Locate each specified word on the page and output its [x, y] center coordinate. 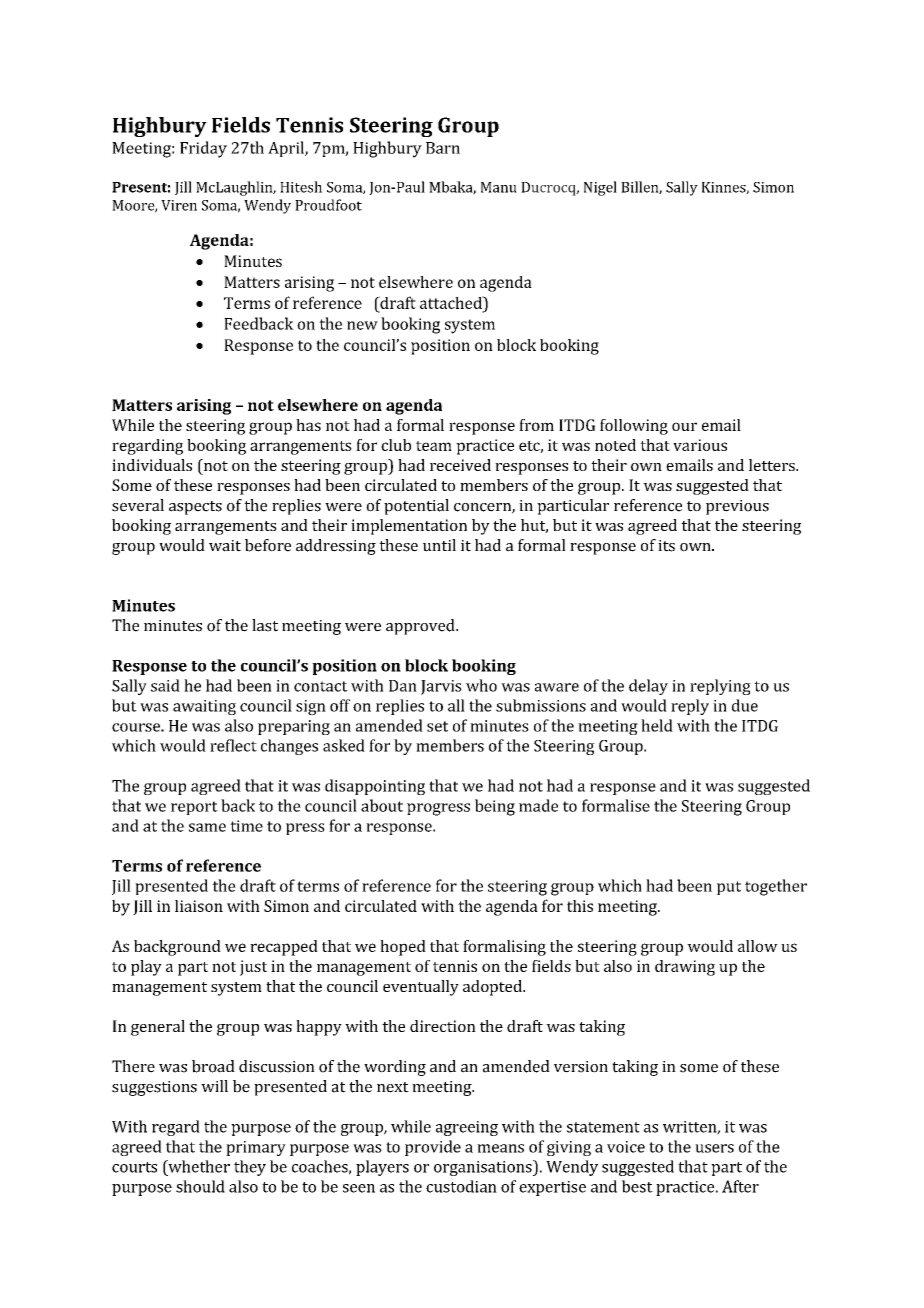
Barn [443, 148]
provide [433, 1148]
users [714, 1148]
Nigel [600, 188]
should [200, 1186]
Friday [203, 149]
